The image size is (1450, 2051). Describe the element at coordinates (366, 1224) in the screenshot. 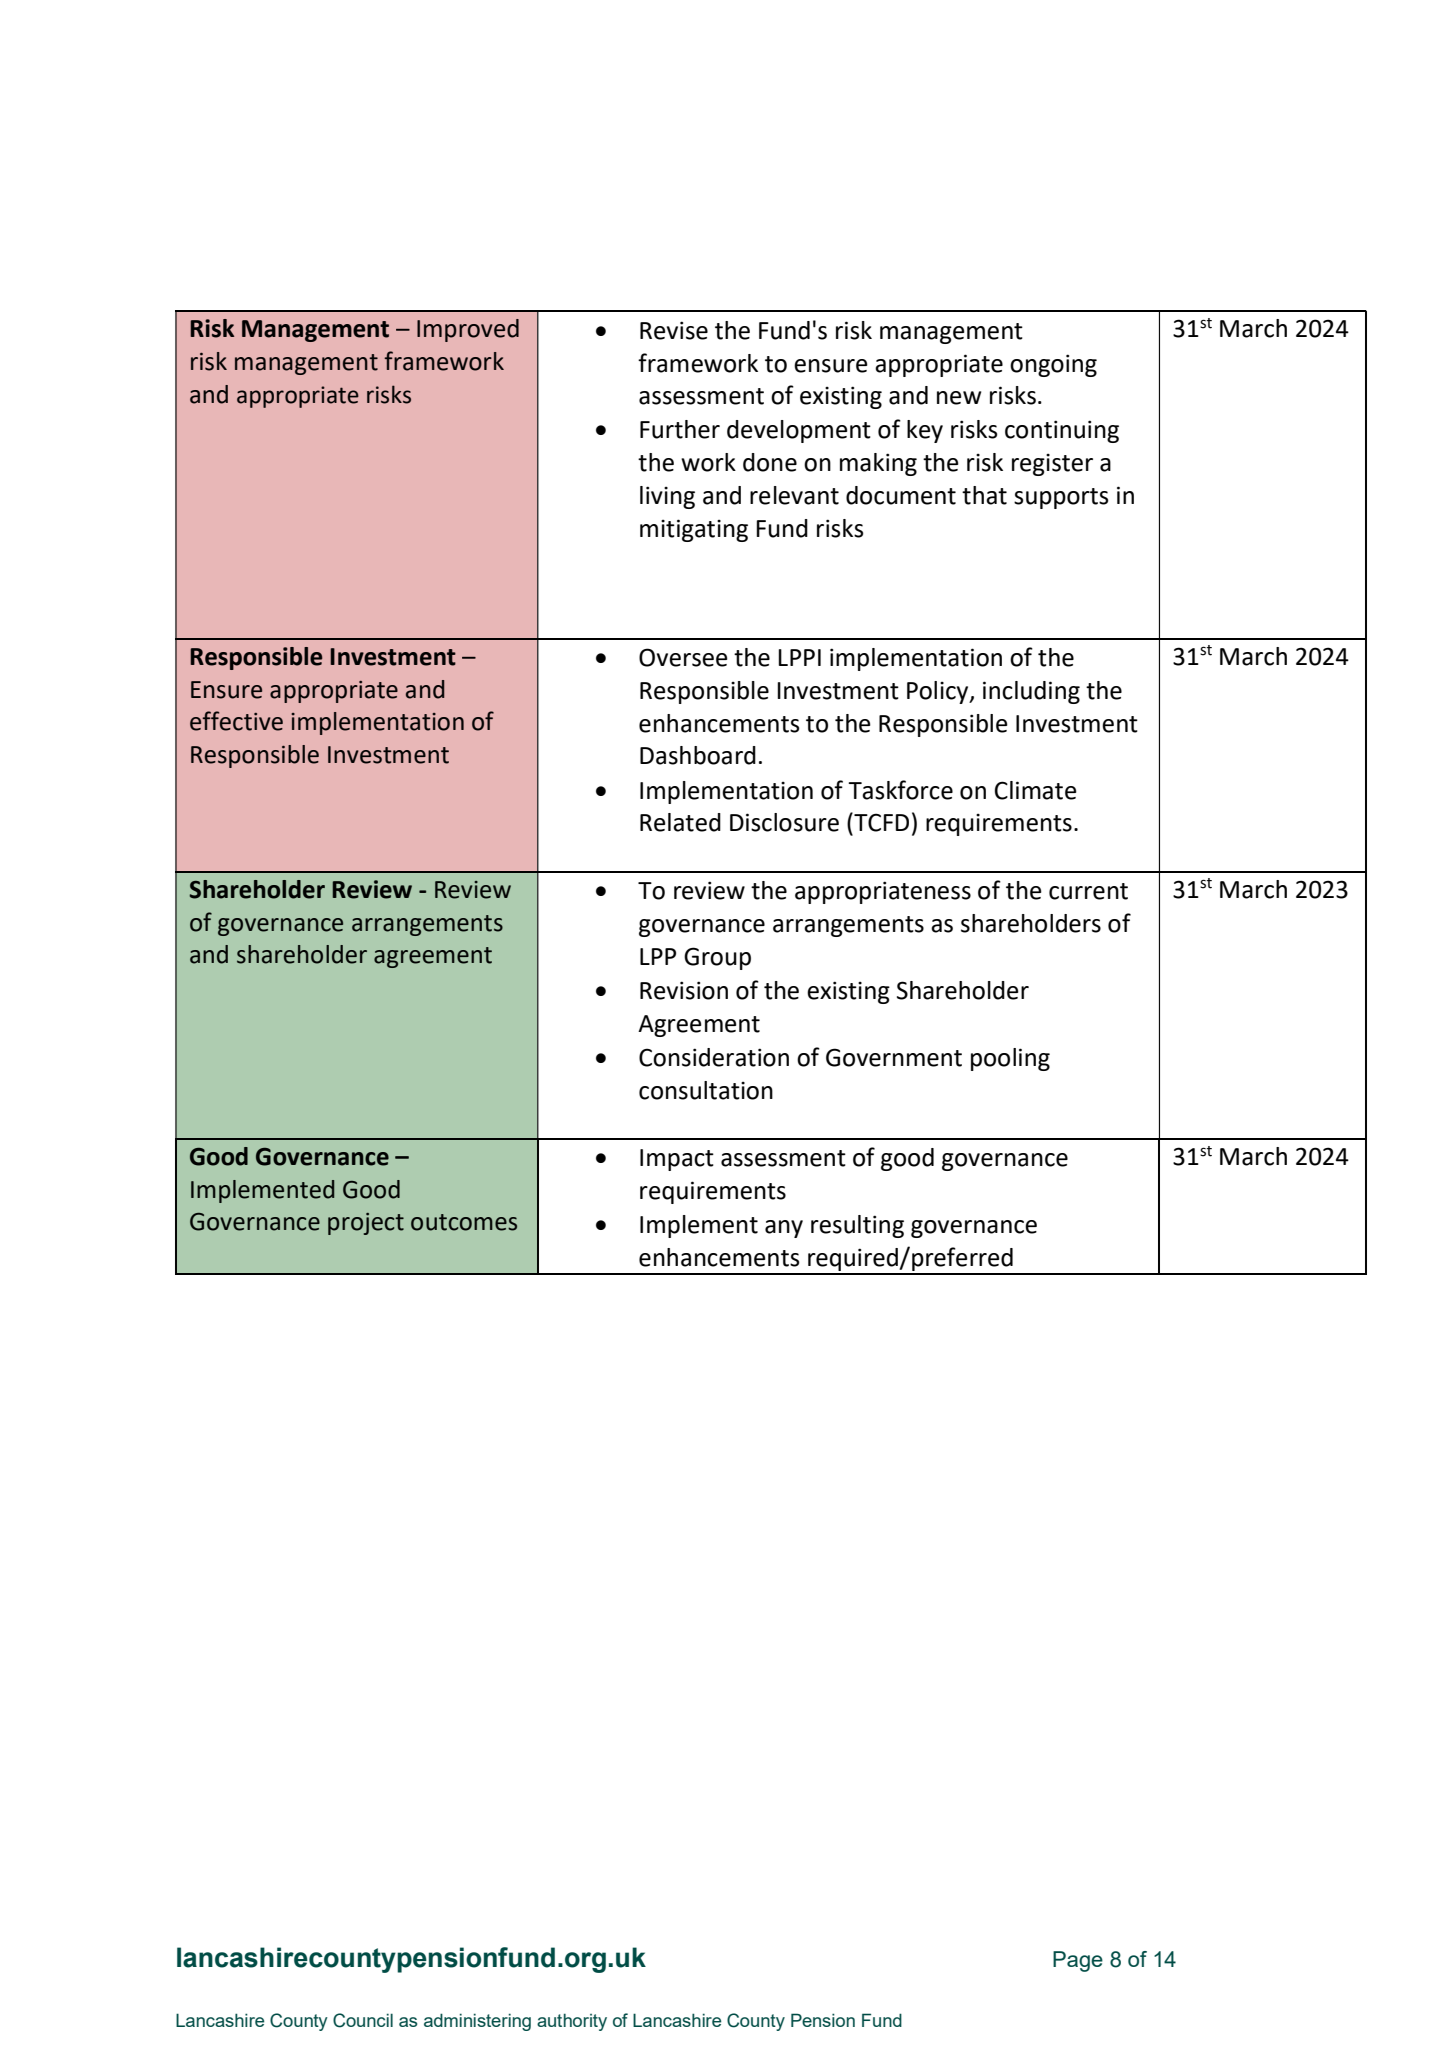

I see `project` at that location.
